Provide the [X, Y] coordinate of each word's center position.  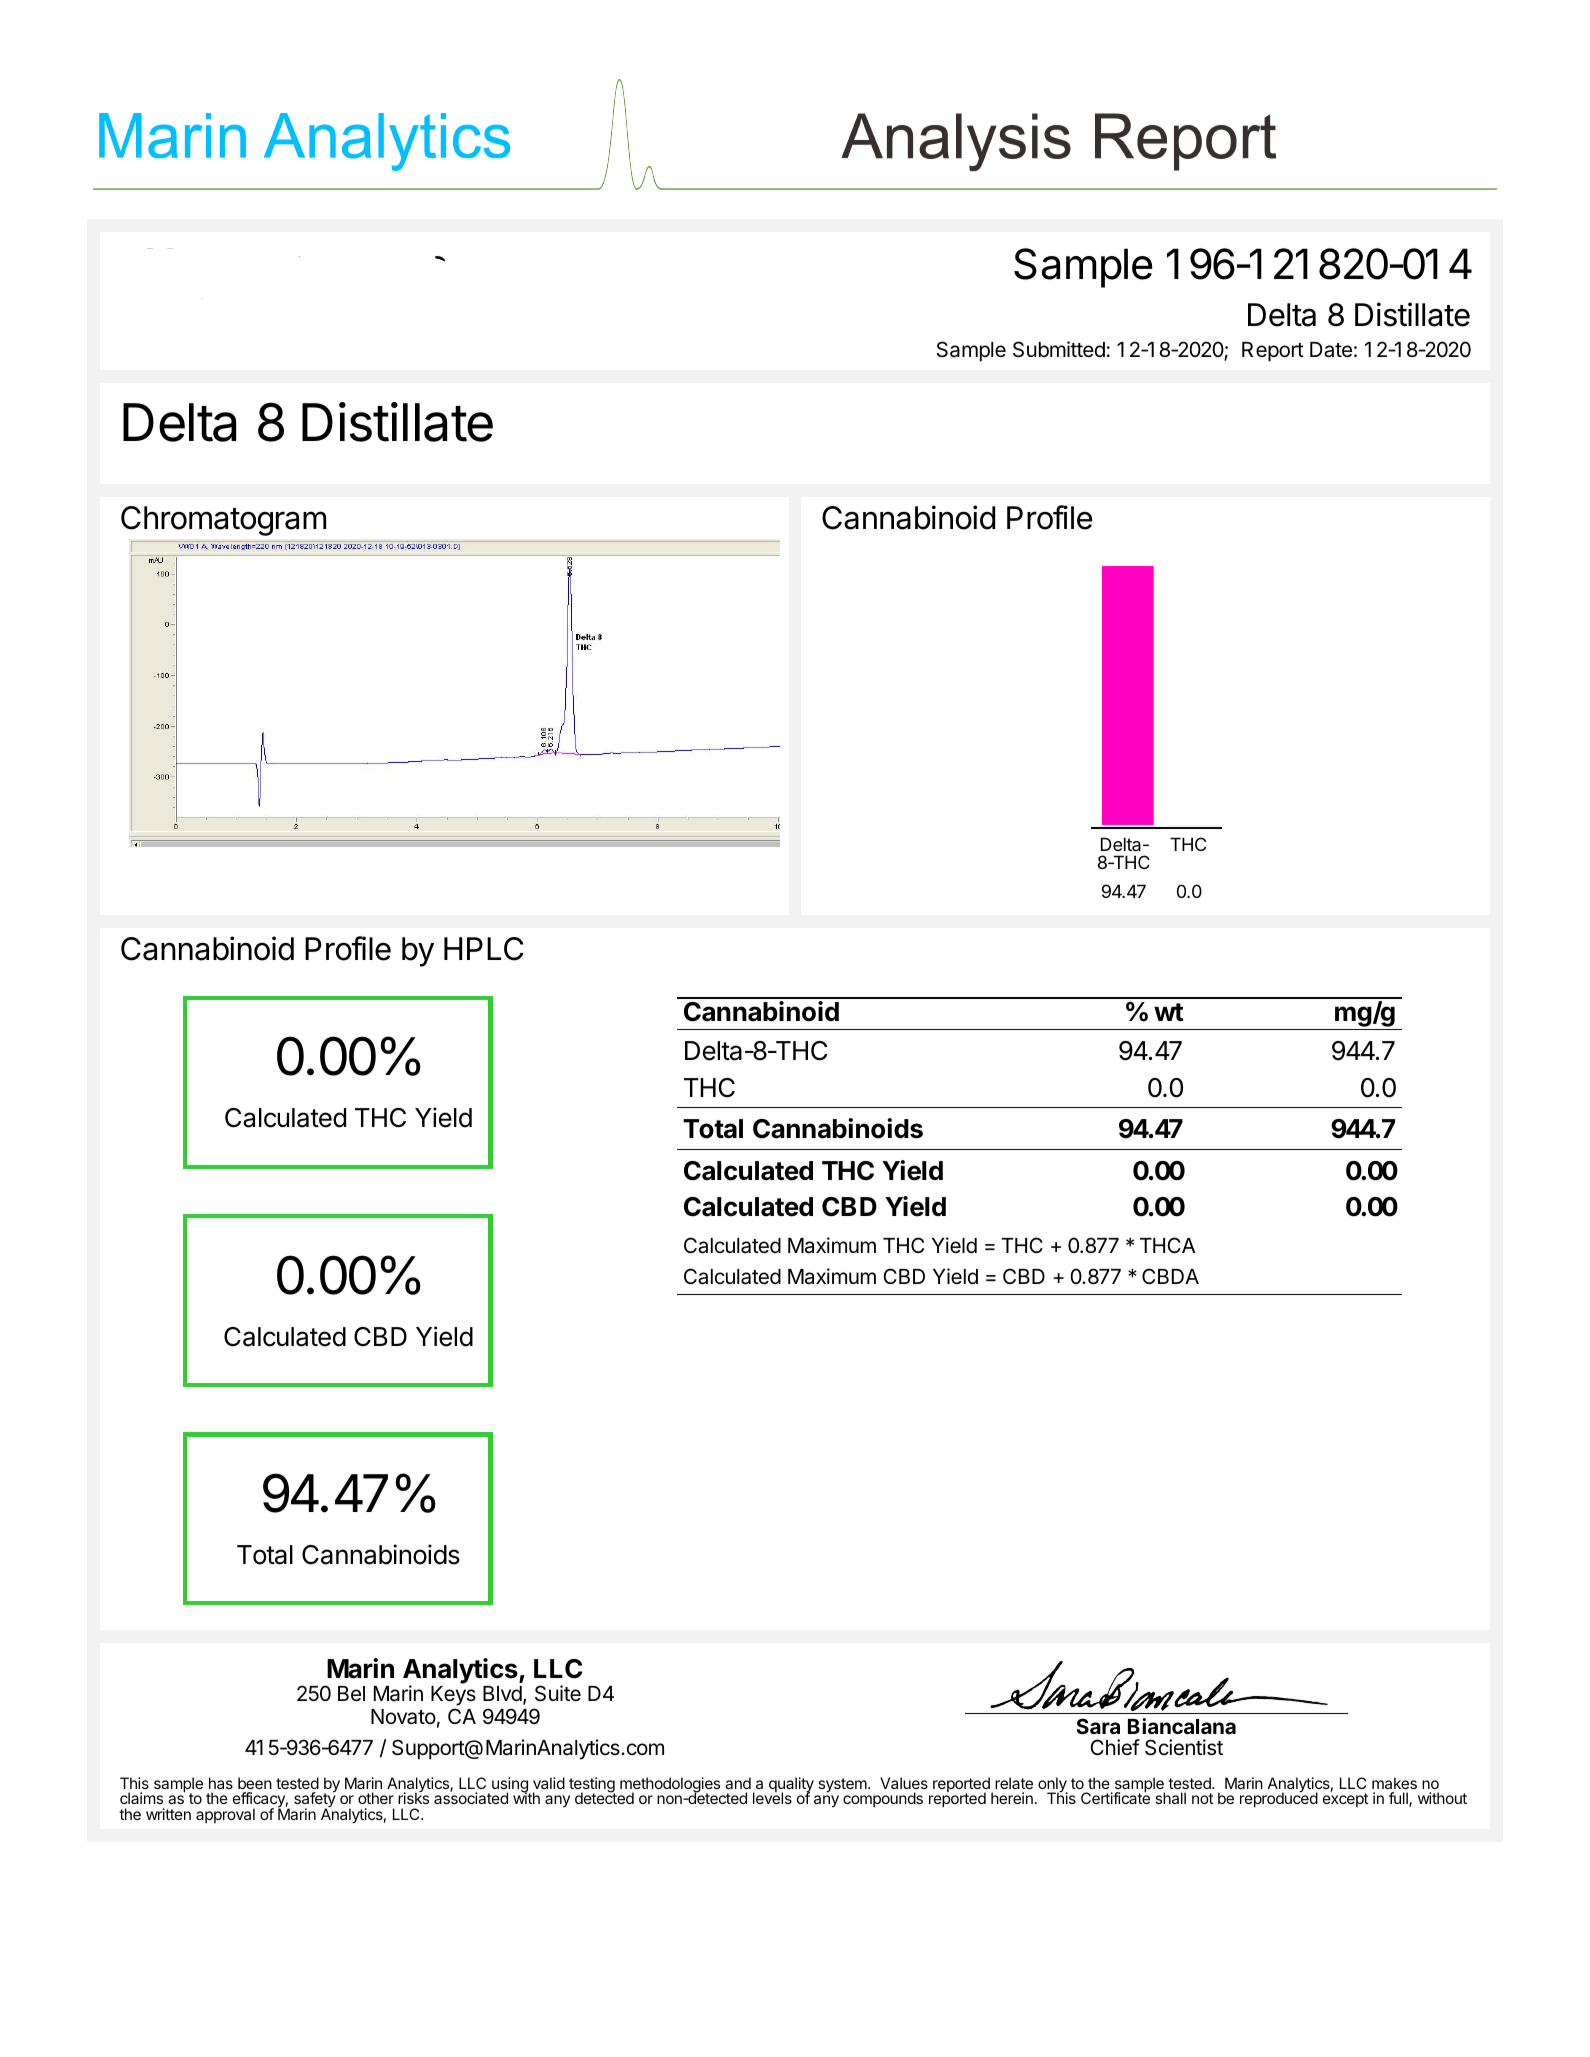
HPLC [483, 949]
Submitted [1059, 349]
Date [1331, 350]
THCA [1167, 1245]
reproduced [1279, 1799]
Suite [558, 1693]
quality [791, 1786]
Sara [1098, 1726]
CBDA [1170, 1276]
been [255, 1783]
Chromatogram [223, 521]
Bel [351, 1694]
